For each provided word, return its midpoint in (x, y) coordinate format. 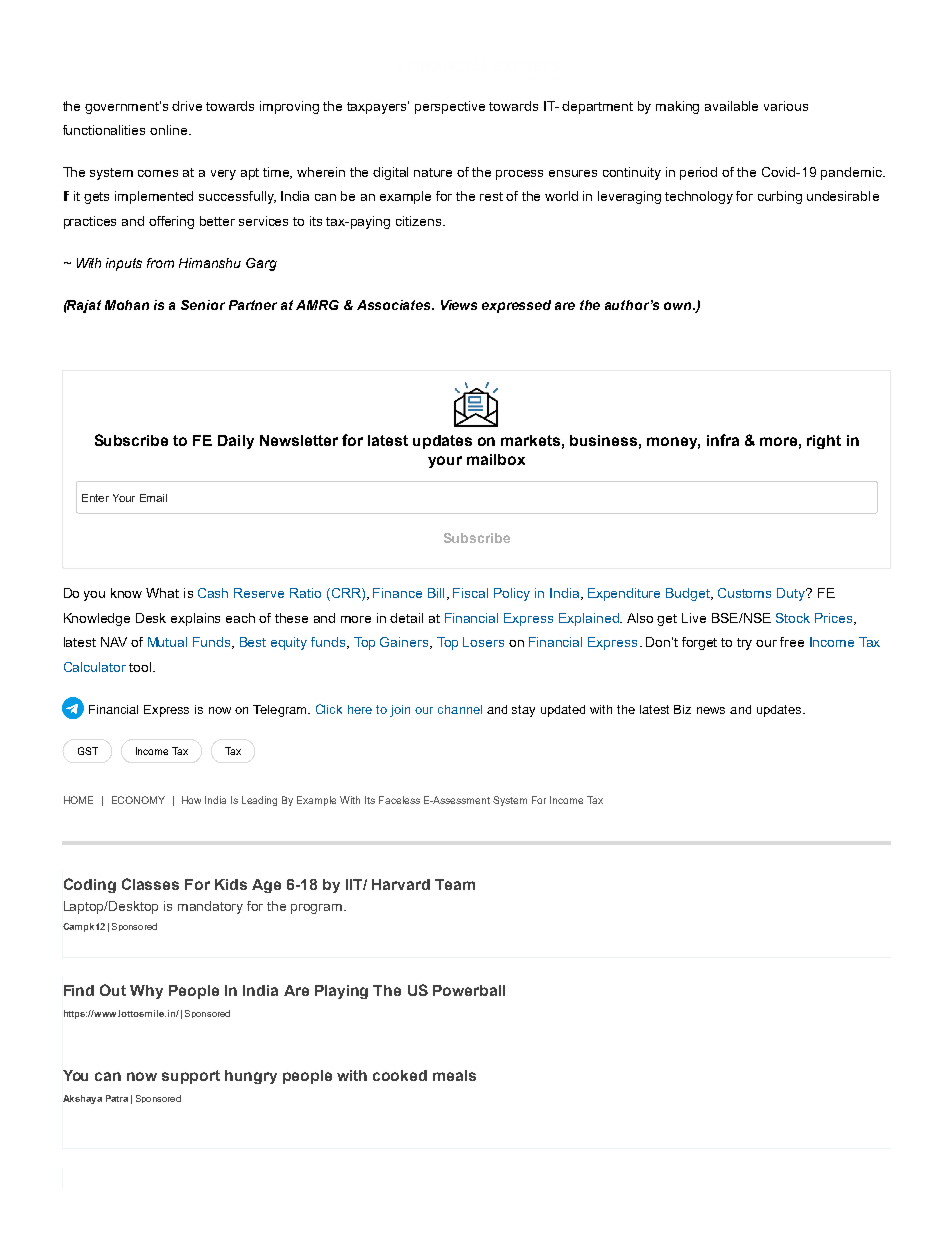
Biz (682, 709)
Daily (236, 442)
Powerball (469, 990)
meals (454, 1075)
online (170, 130)
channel (460, 709)
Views (459, 305)
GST (88, 751)
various (786, 106)
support (191, 1077)
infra (723, 440)
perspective (450, 107)
